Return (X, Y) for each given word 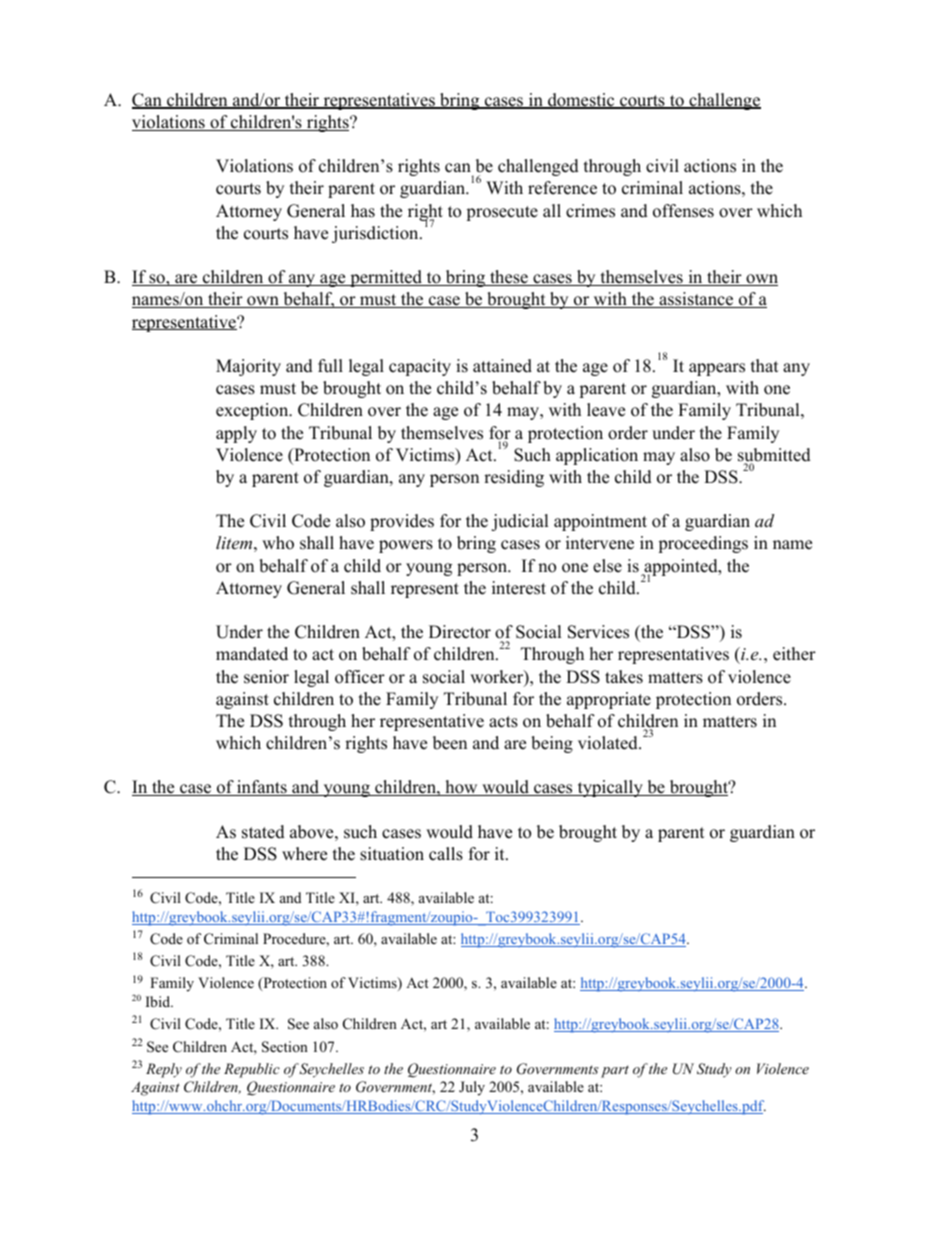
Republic (252, 1070)
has (363, 211)
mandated (252, 654)
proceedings (703, 544)
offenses (683, 211)
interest (519, 588)
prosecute (502, 213)
